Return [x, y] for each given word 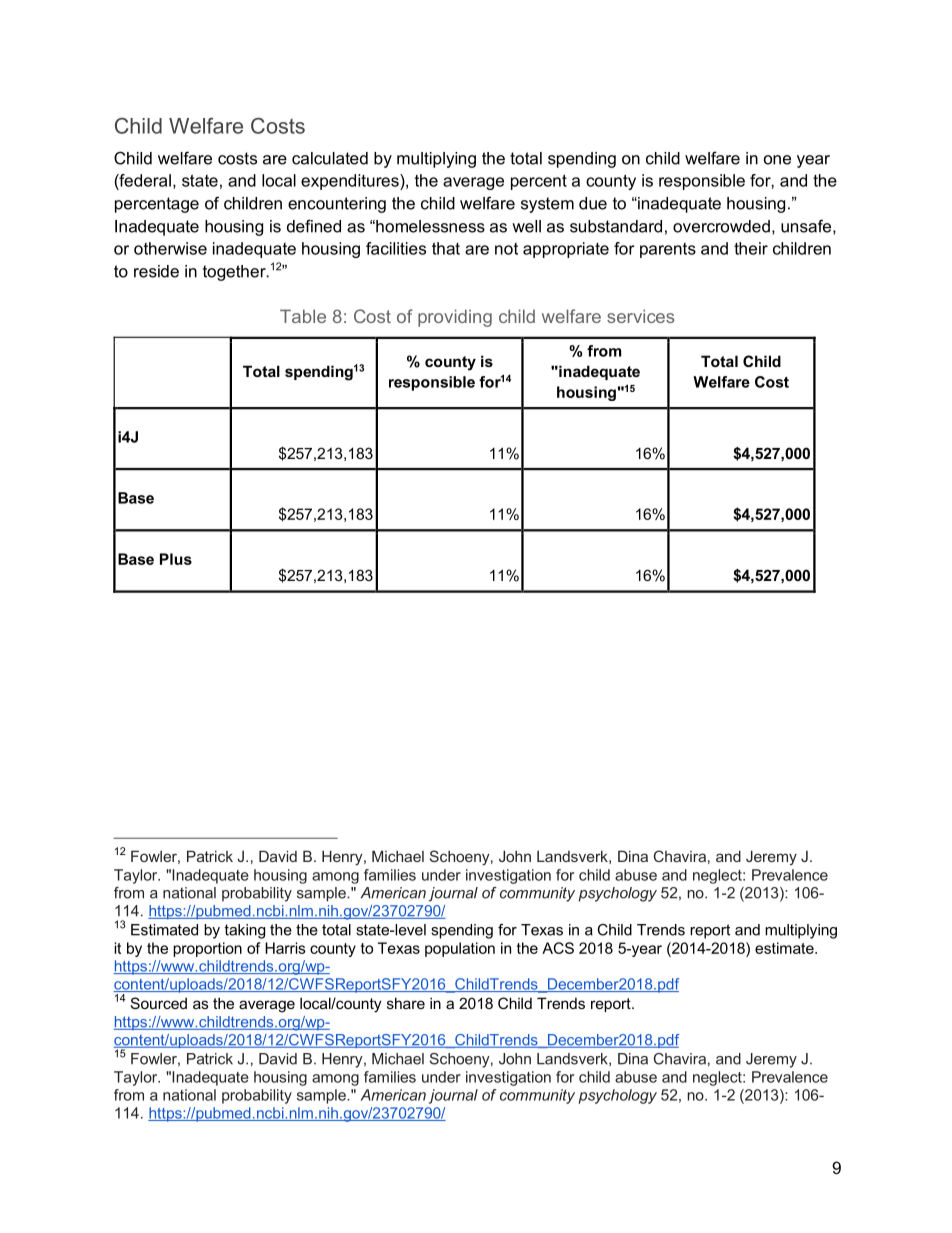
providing [455, 318]
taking [244, 931]
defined [314, 226]
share [406, 1003]
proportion [207, 949]
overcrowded [721, 226]
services [640, 316]
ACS [558, 948]
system [547, 205]
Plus [176, 559]
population [460, 949]
